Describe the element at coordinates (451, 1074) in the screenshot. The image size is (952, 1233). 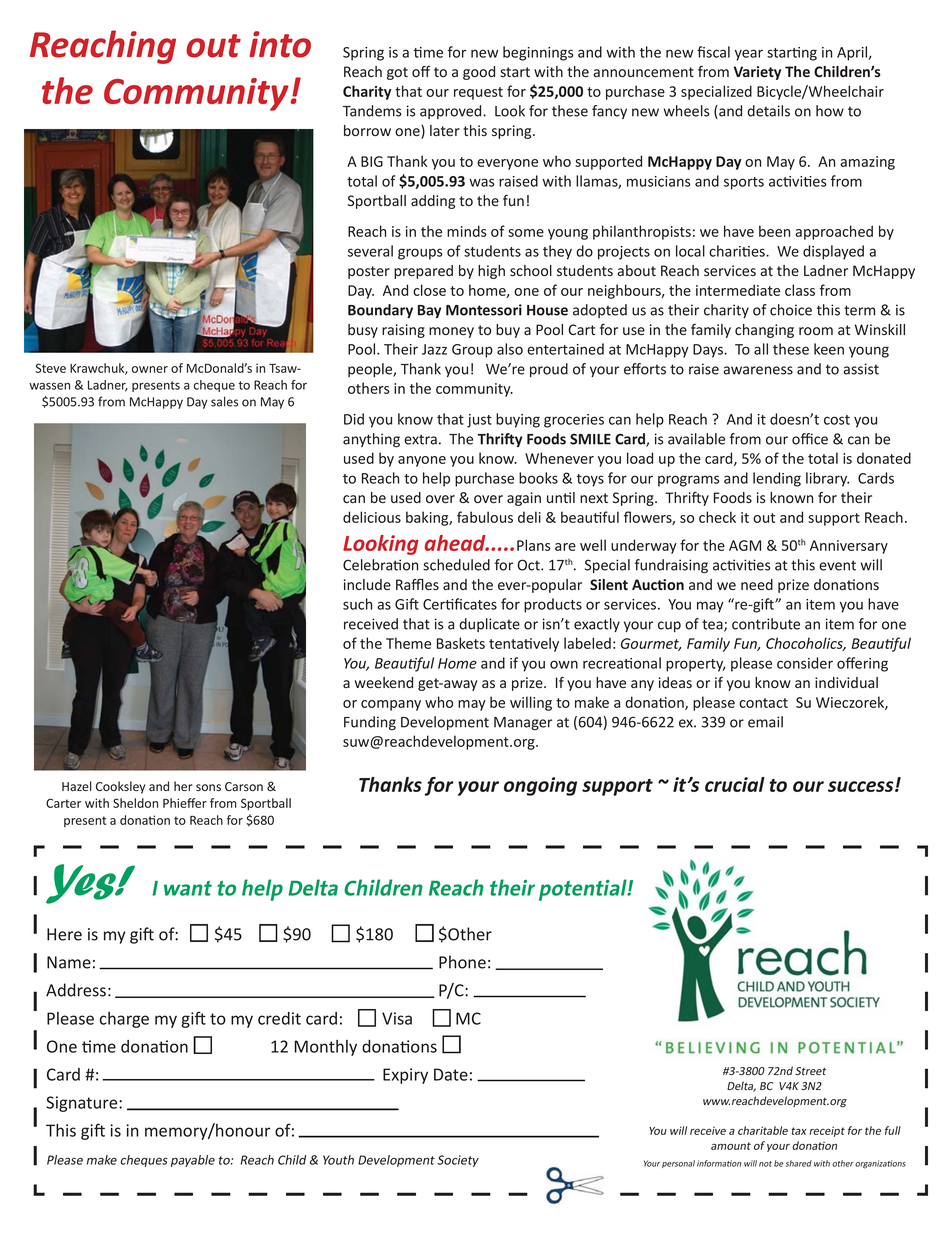
I see `Date` at that location.
